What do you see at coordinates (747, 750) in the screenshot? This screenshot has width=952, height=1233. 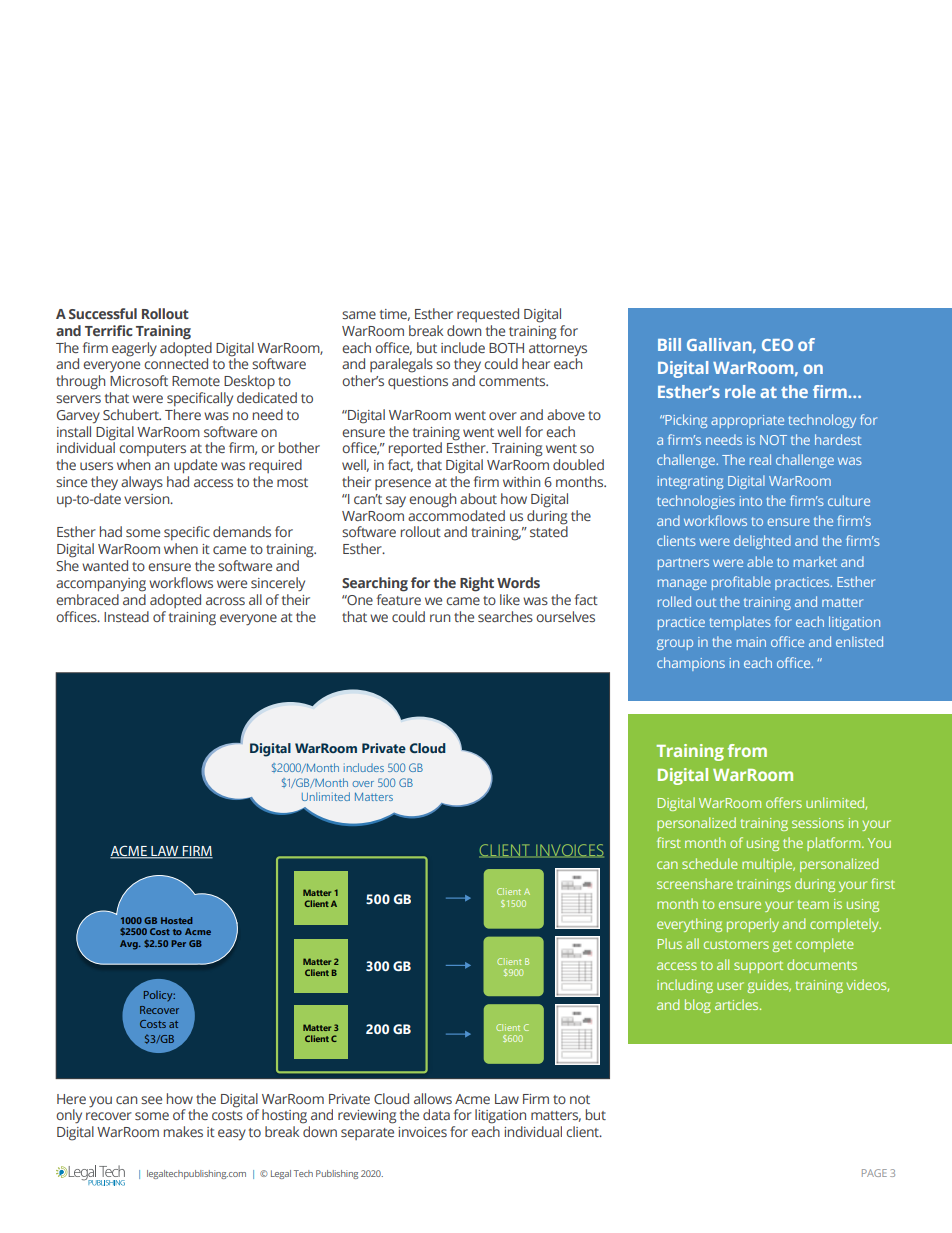 I see `from` at bounding box center [747, 750].
